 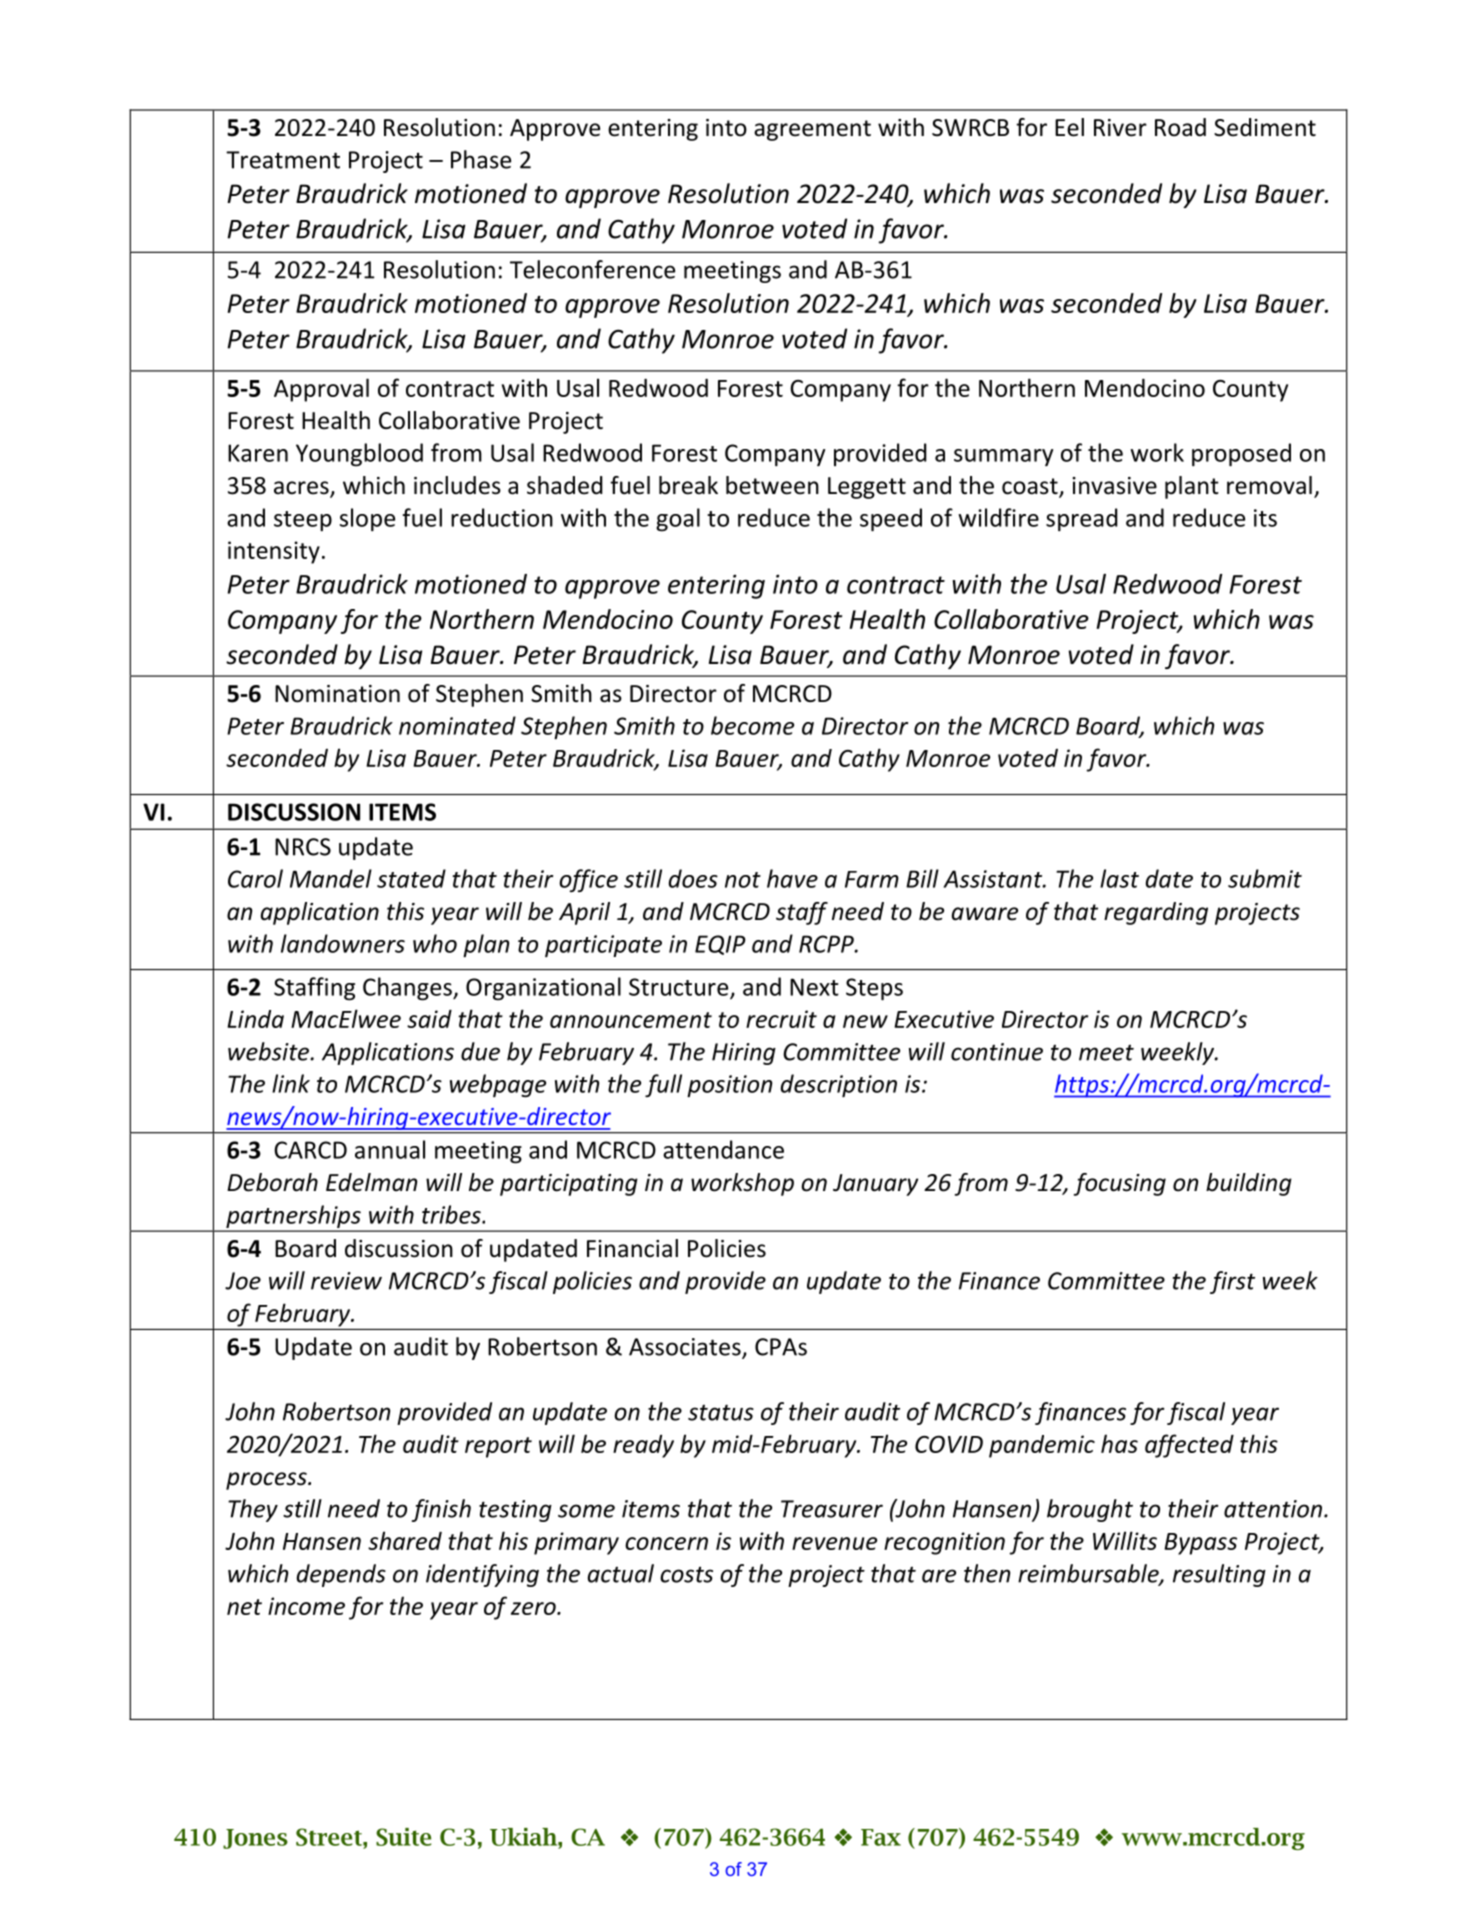 What do you see at coordinates (1120, 128) in the image?
I see `River` at bounding box center [1120, 128].
